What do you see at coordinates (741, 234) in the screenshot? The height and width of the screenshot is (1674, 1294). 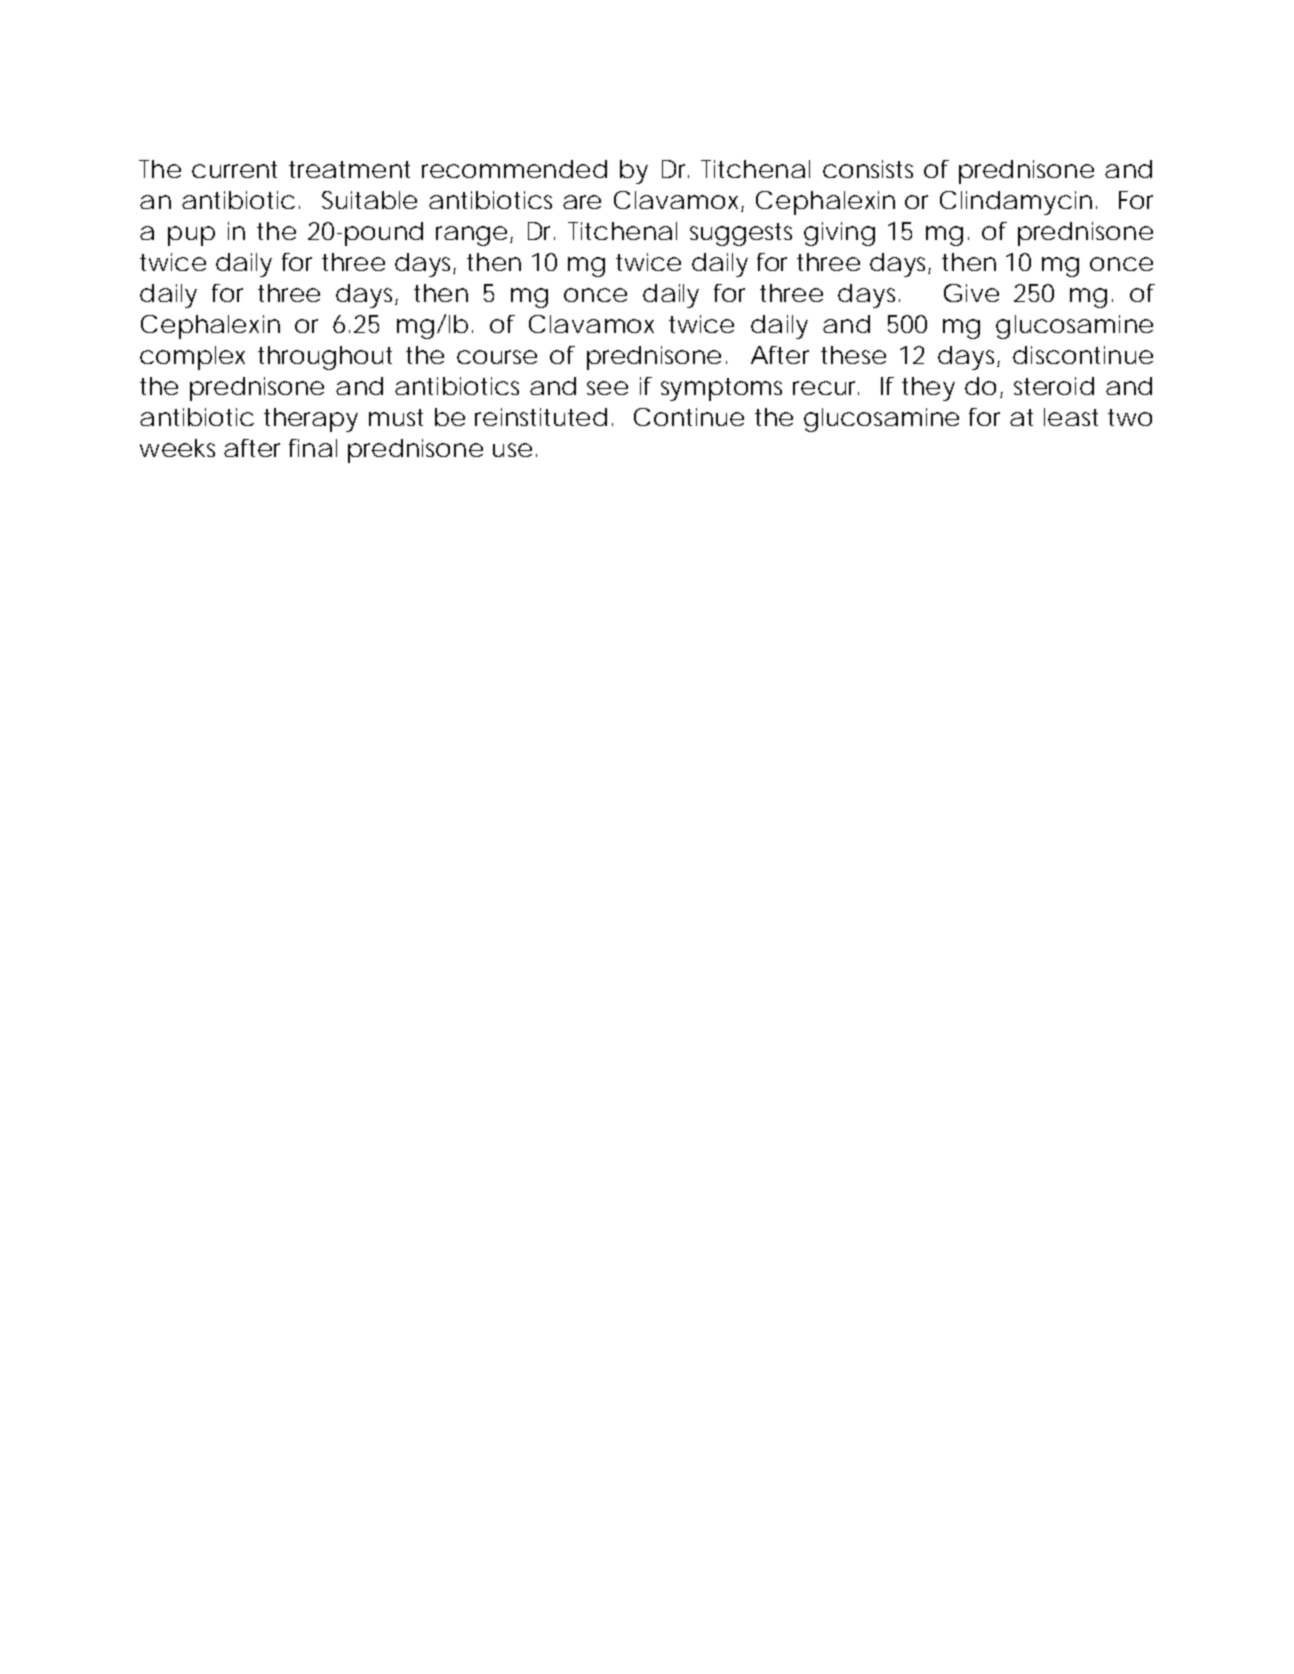 I see `suggests` at bounding box center [741, 234].
